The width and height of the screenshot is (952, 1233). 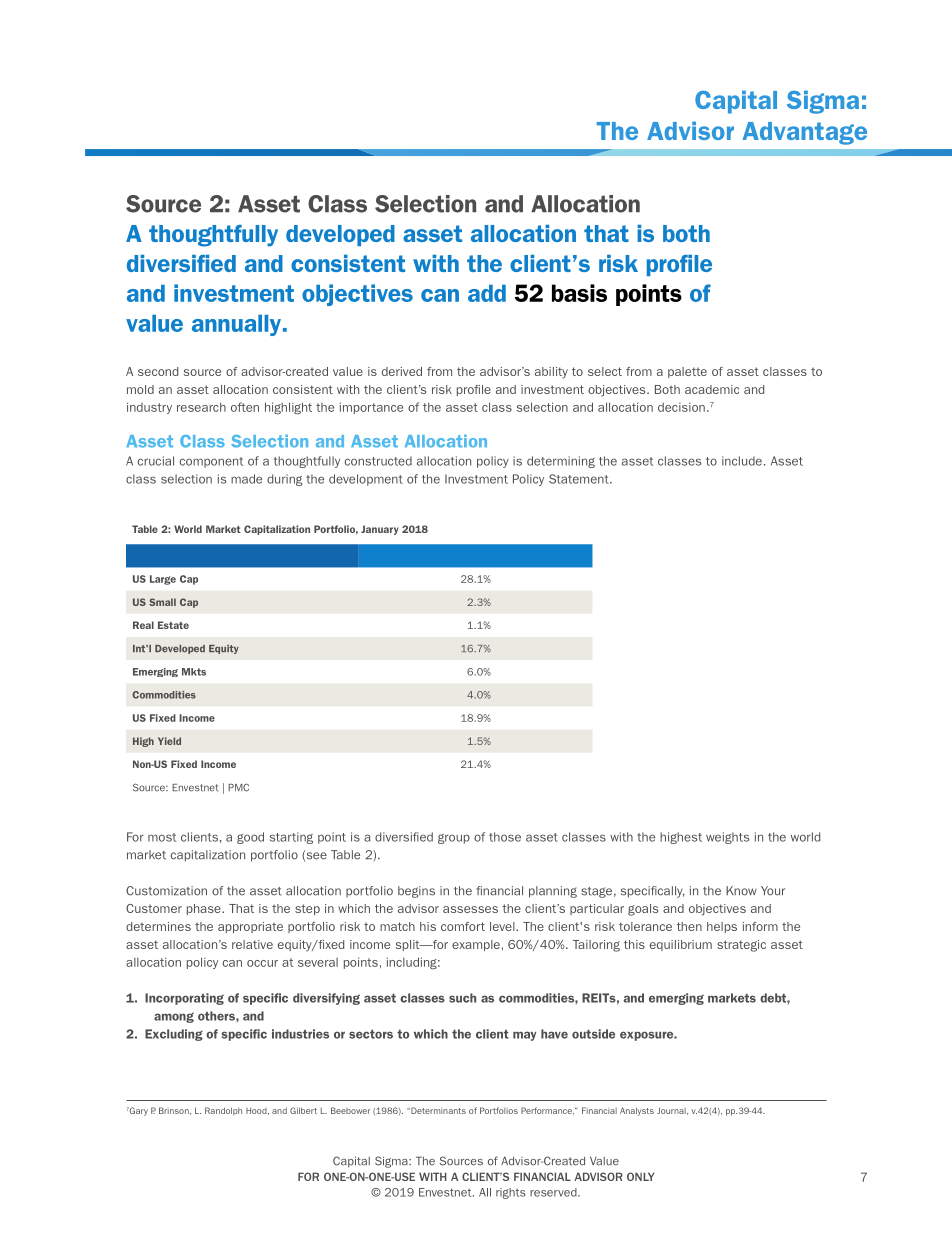 What do you see at coordinates (201, 407) in the screenshot?
I see `research` at bounding box center [201, 407].
